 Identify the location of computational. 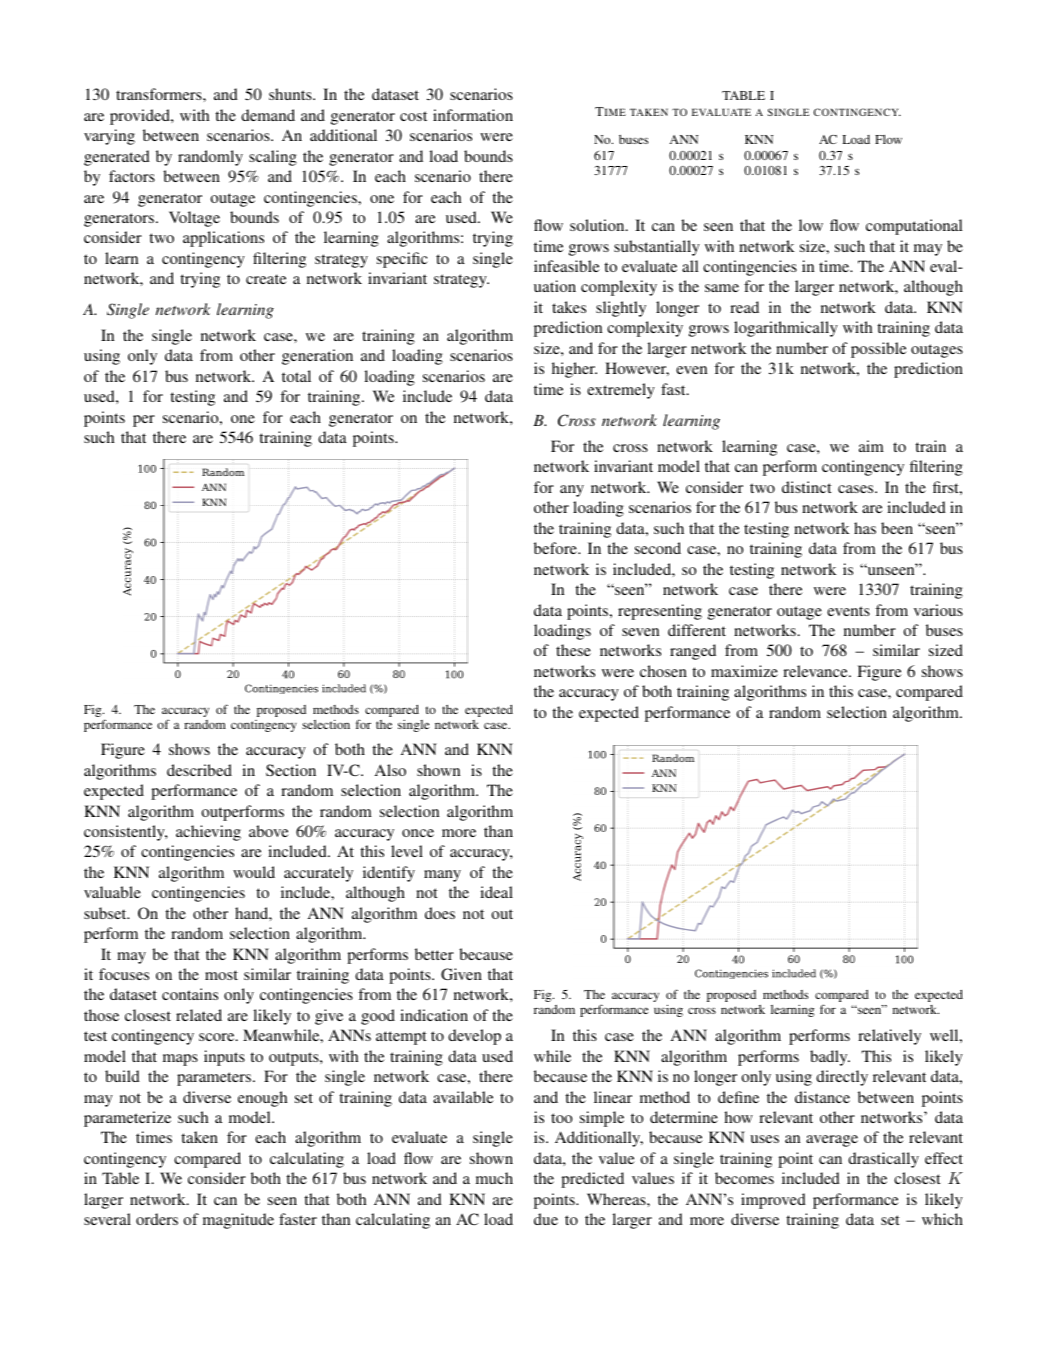
(914, 227).
